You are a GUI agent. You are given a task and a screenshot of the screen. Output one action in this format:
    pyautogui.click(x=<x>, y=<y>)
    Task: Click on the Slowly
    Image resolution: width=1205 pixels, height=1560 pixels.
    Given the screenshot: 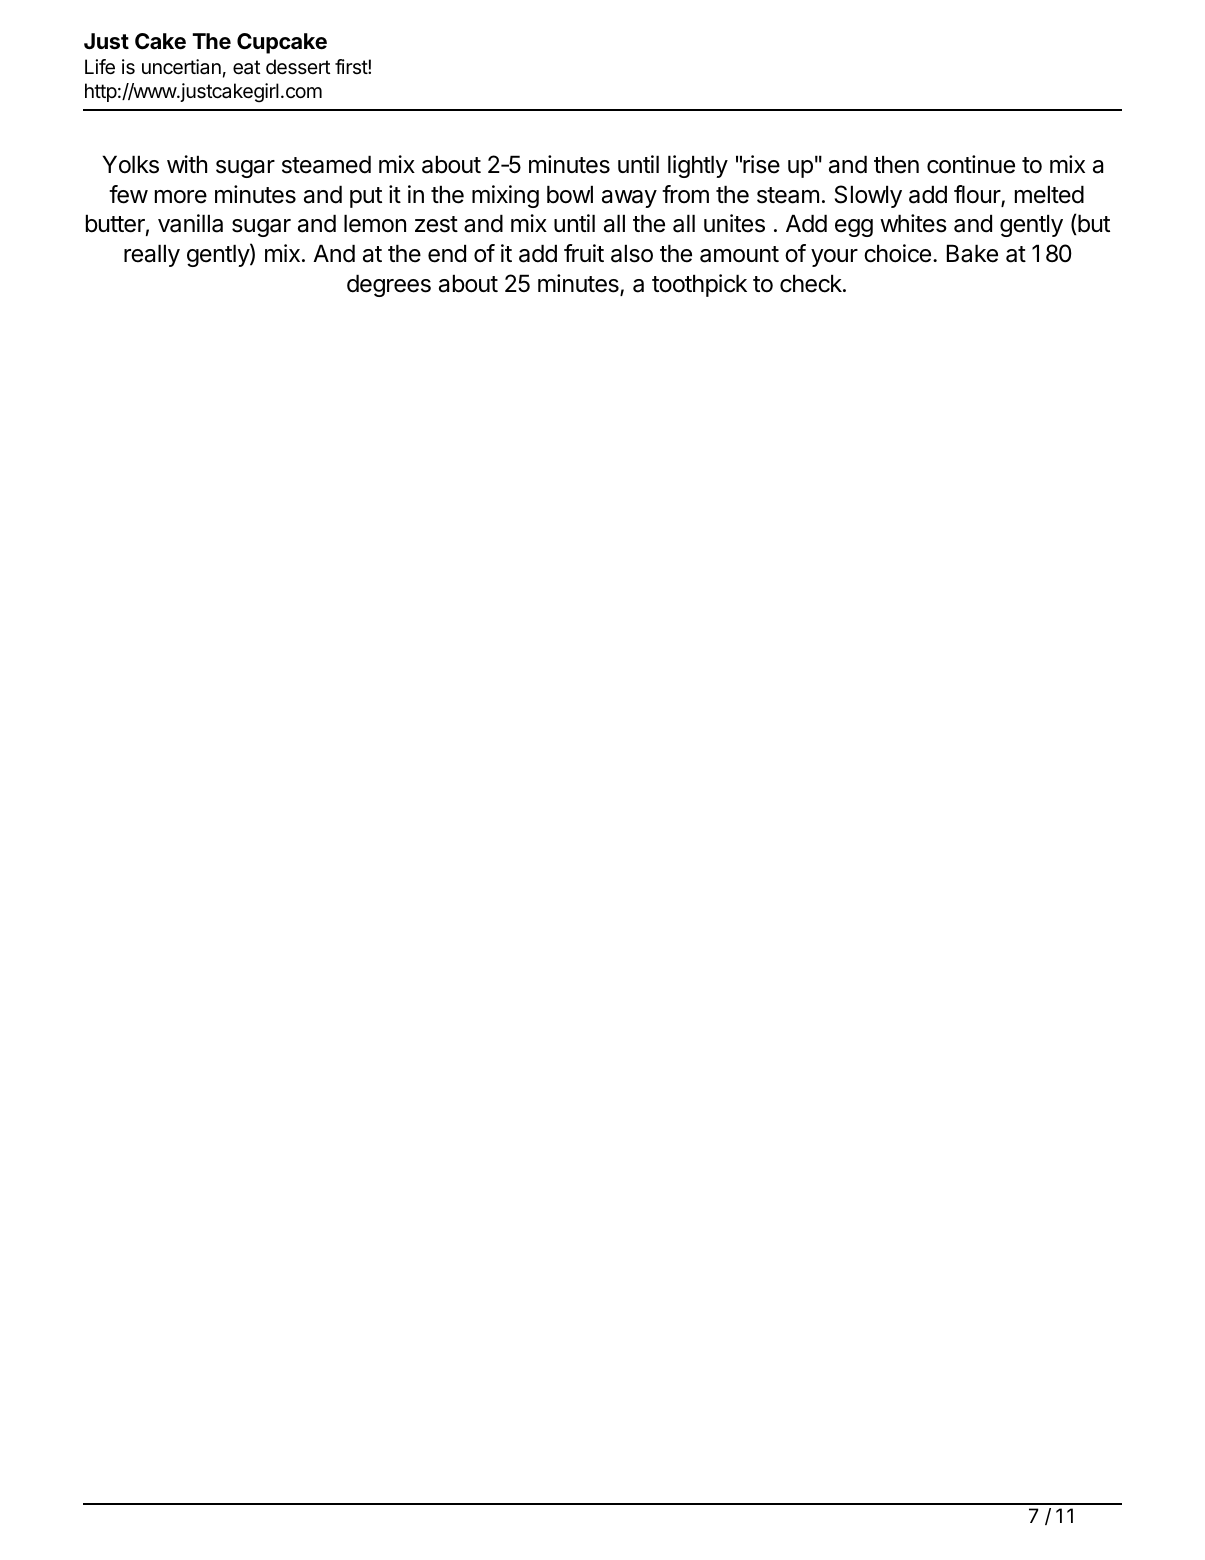 What is the action you would take?
    pyautogui.click(x=868, y=196)
